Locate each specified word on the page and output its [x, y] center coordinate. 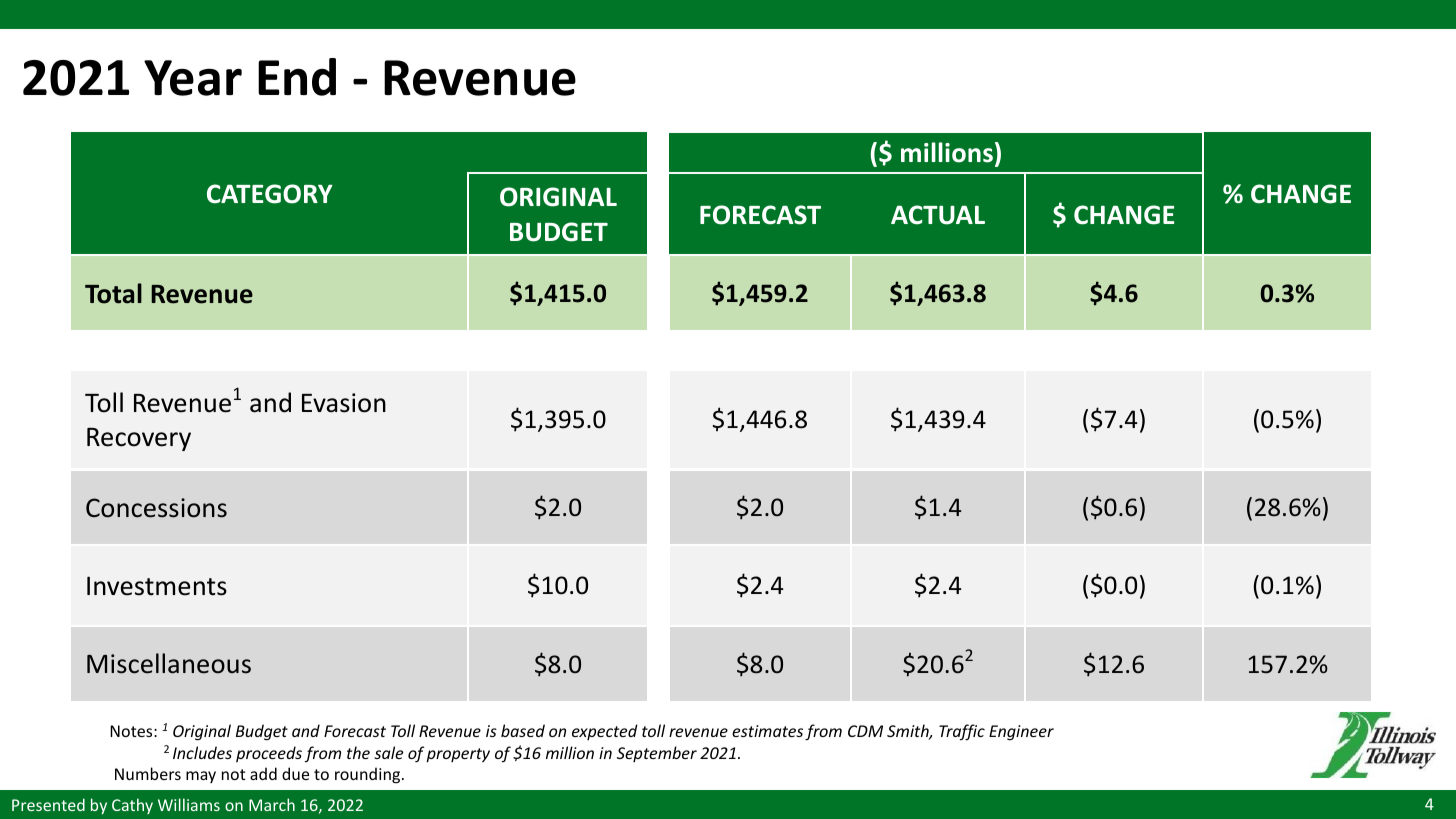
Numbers [148, 773]
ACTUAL [938, 215]
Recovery [139, 439]
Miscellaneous [169, 663]
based [523, 730]
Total [113, 293]
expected [605, 732]
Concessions [156, 508]
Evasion [344, 403]
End [297, 77]
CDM [865, 731]
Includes [202, 752]
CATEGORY [270, 194]
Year [193, 78]
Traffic [962, 732]
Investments [157, 586]
